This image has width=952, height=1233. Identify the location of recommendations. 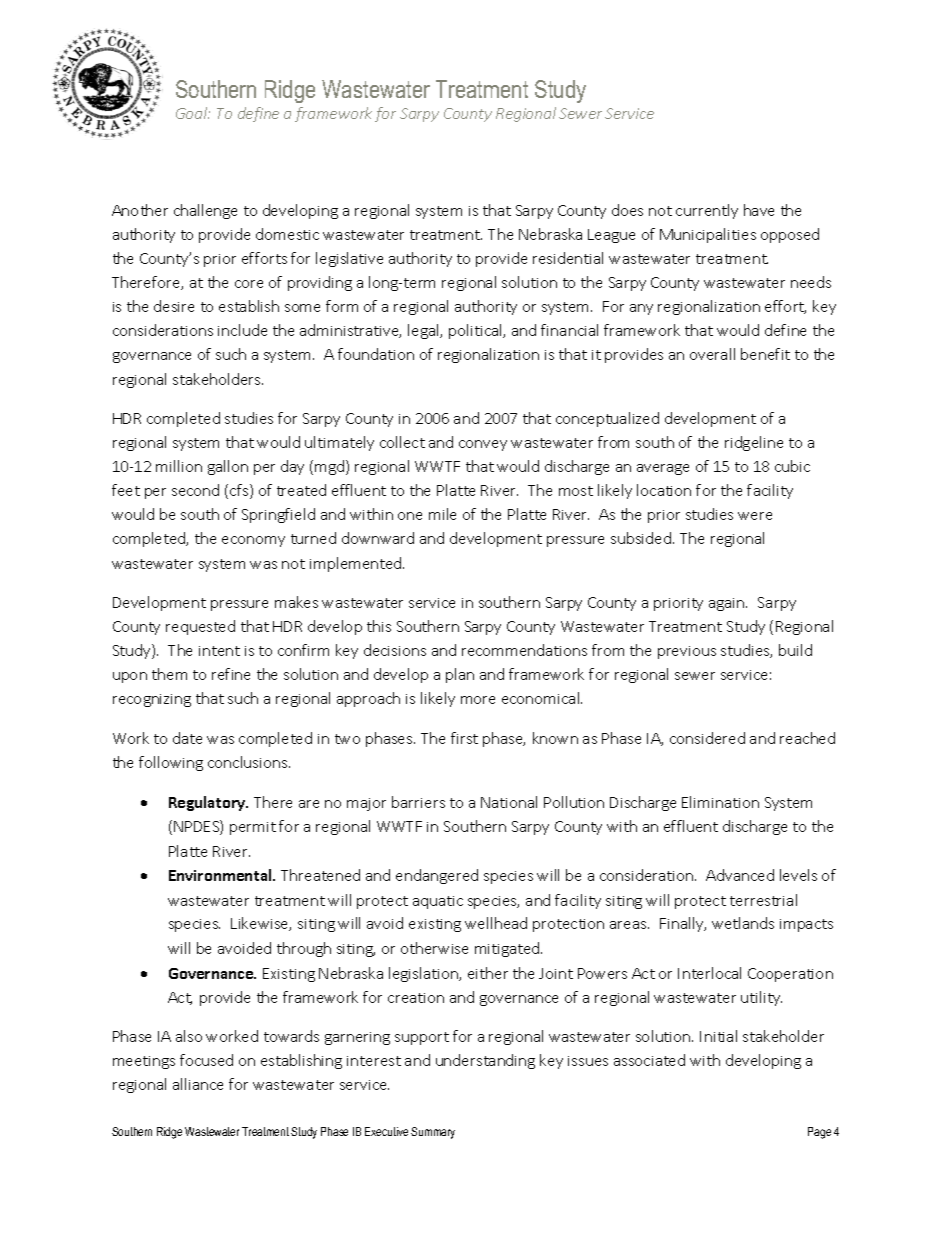
(524, 650).
